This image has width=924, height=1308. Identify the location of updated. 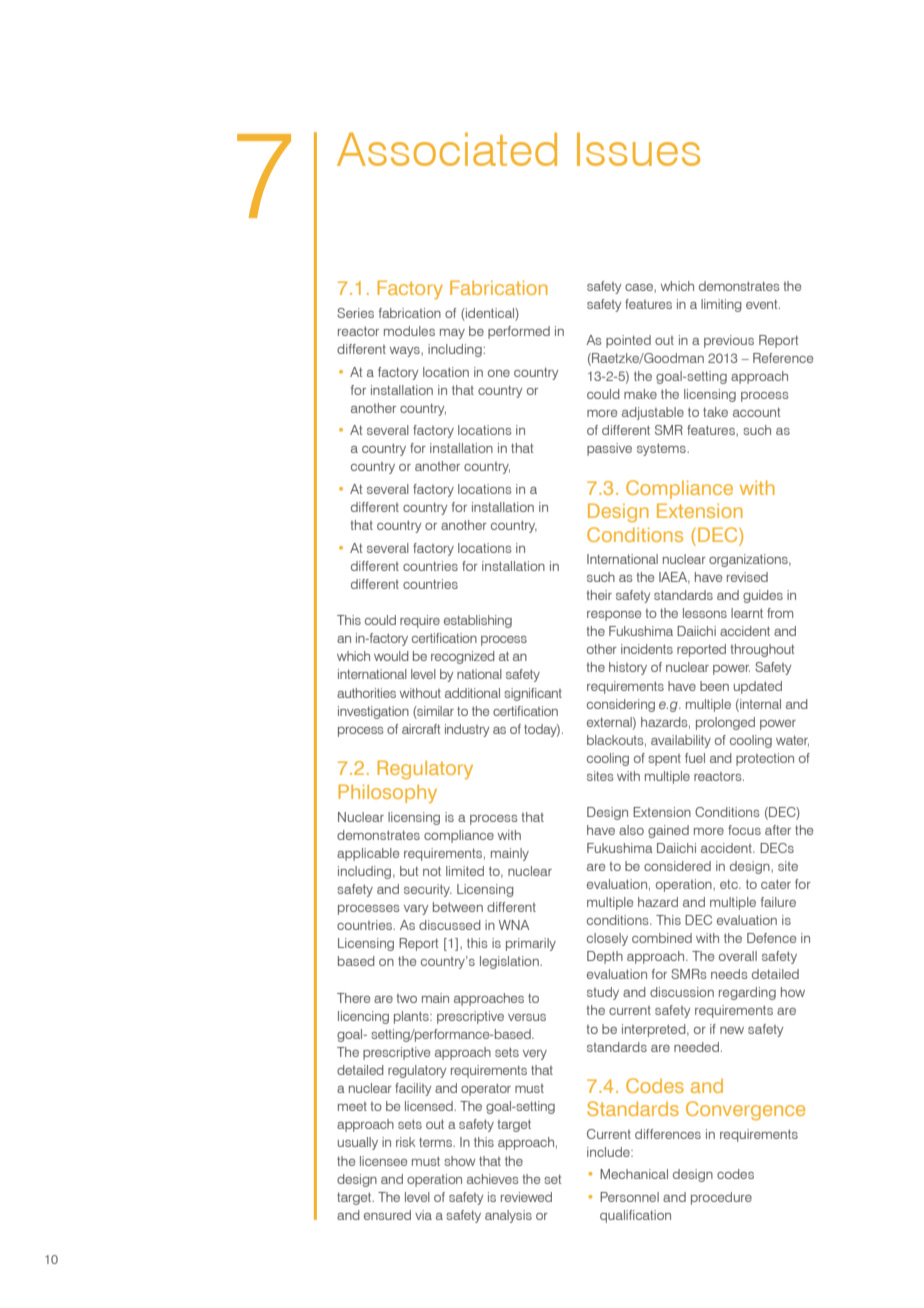
(758, 687).
